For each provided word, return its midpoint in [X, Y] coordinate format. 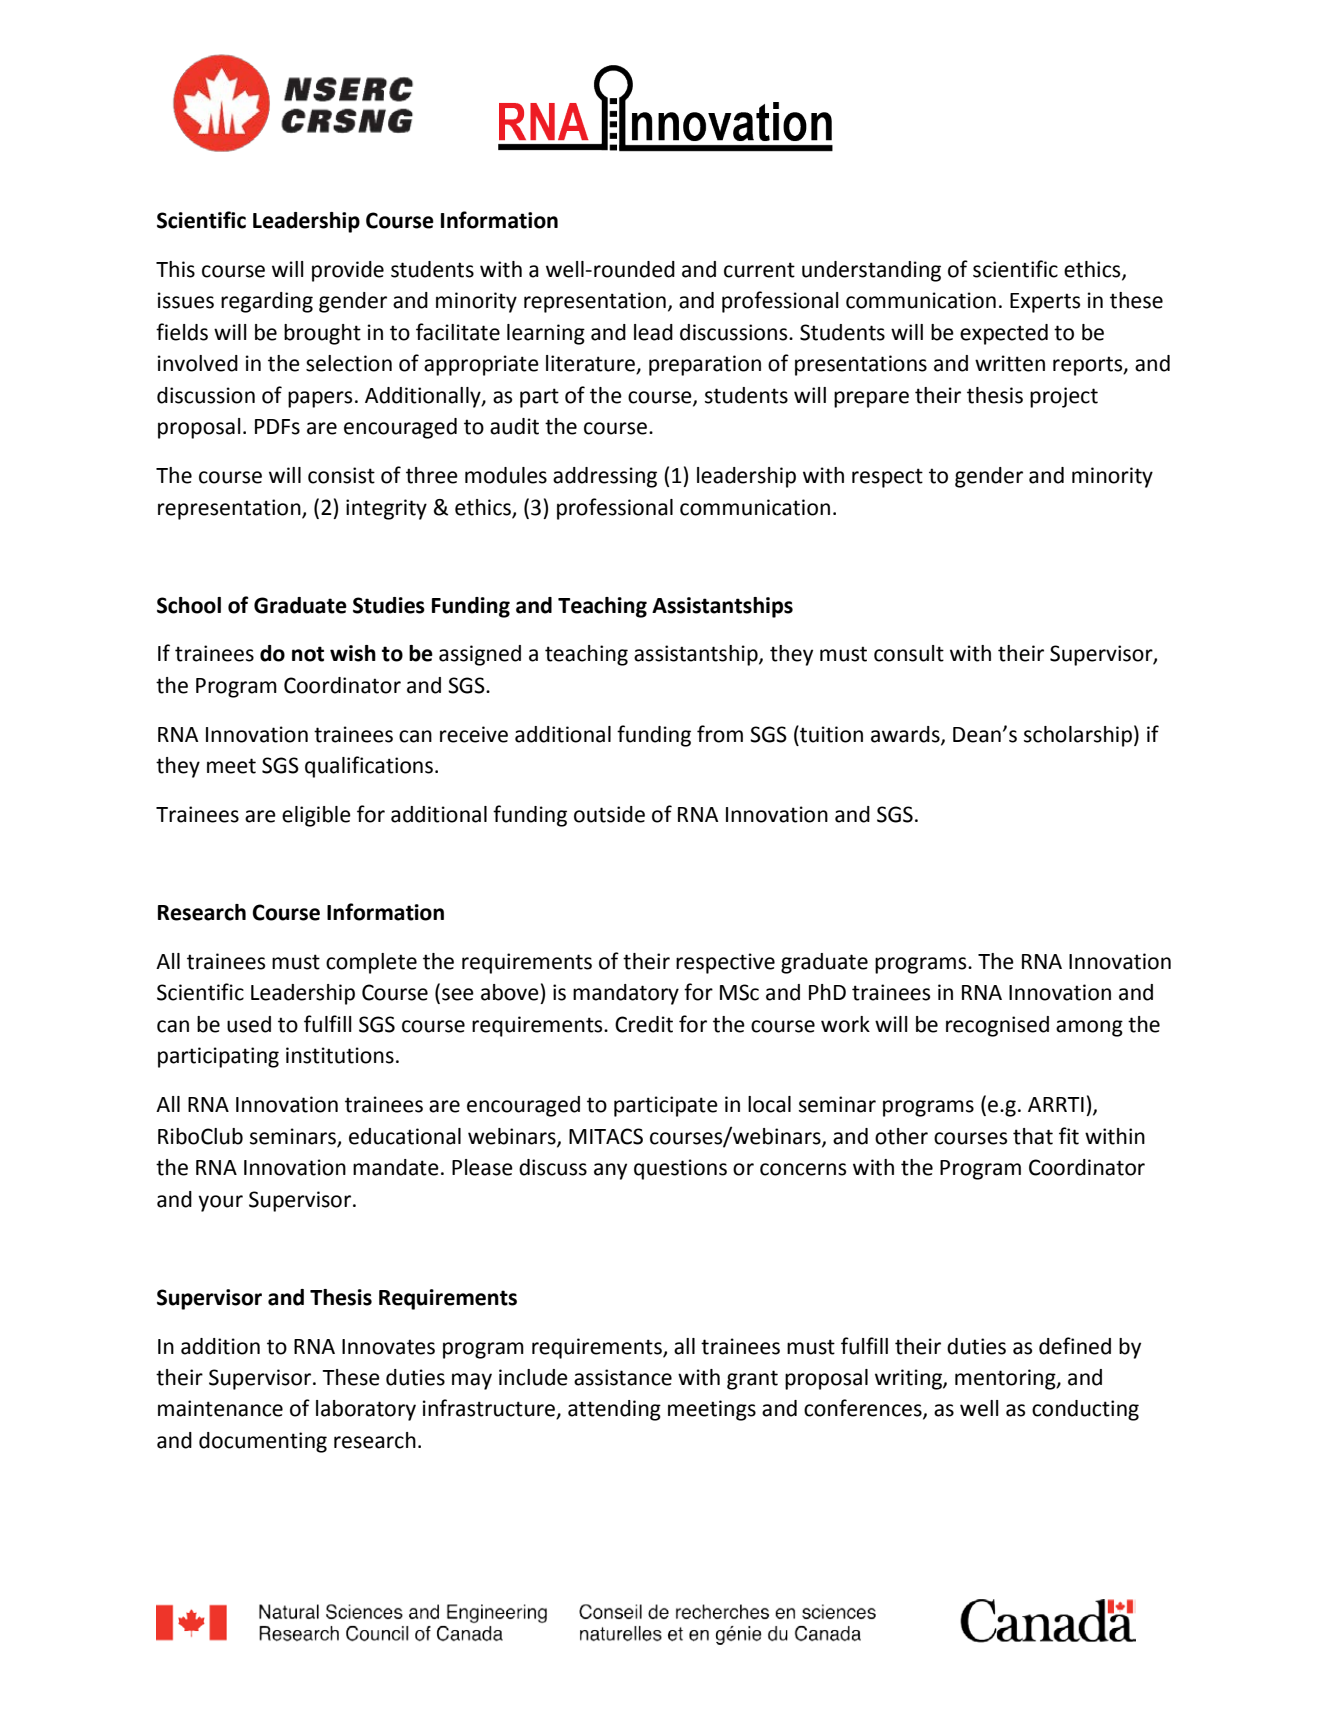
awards [906, 735]
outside [609, 814]
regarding [267, 302]
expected [1004, 334]
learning [546, 334]
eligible [316, 816]
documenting [263, 1442]
